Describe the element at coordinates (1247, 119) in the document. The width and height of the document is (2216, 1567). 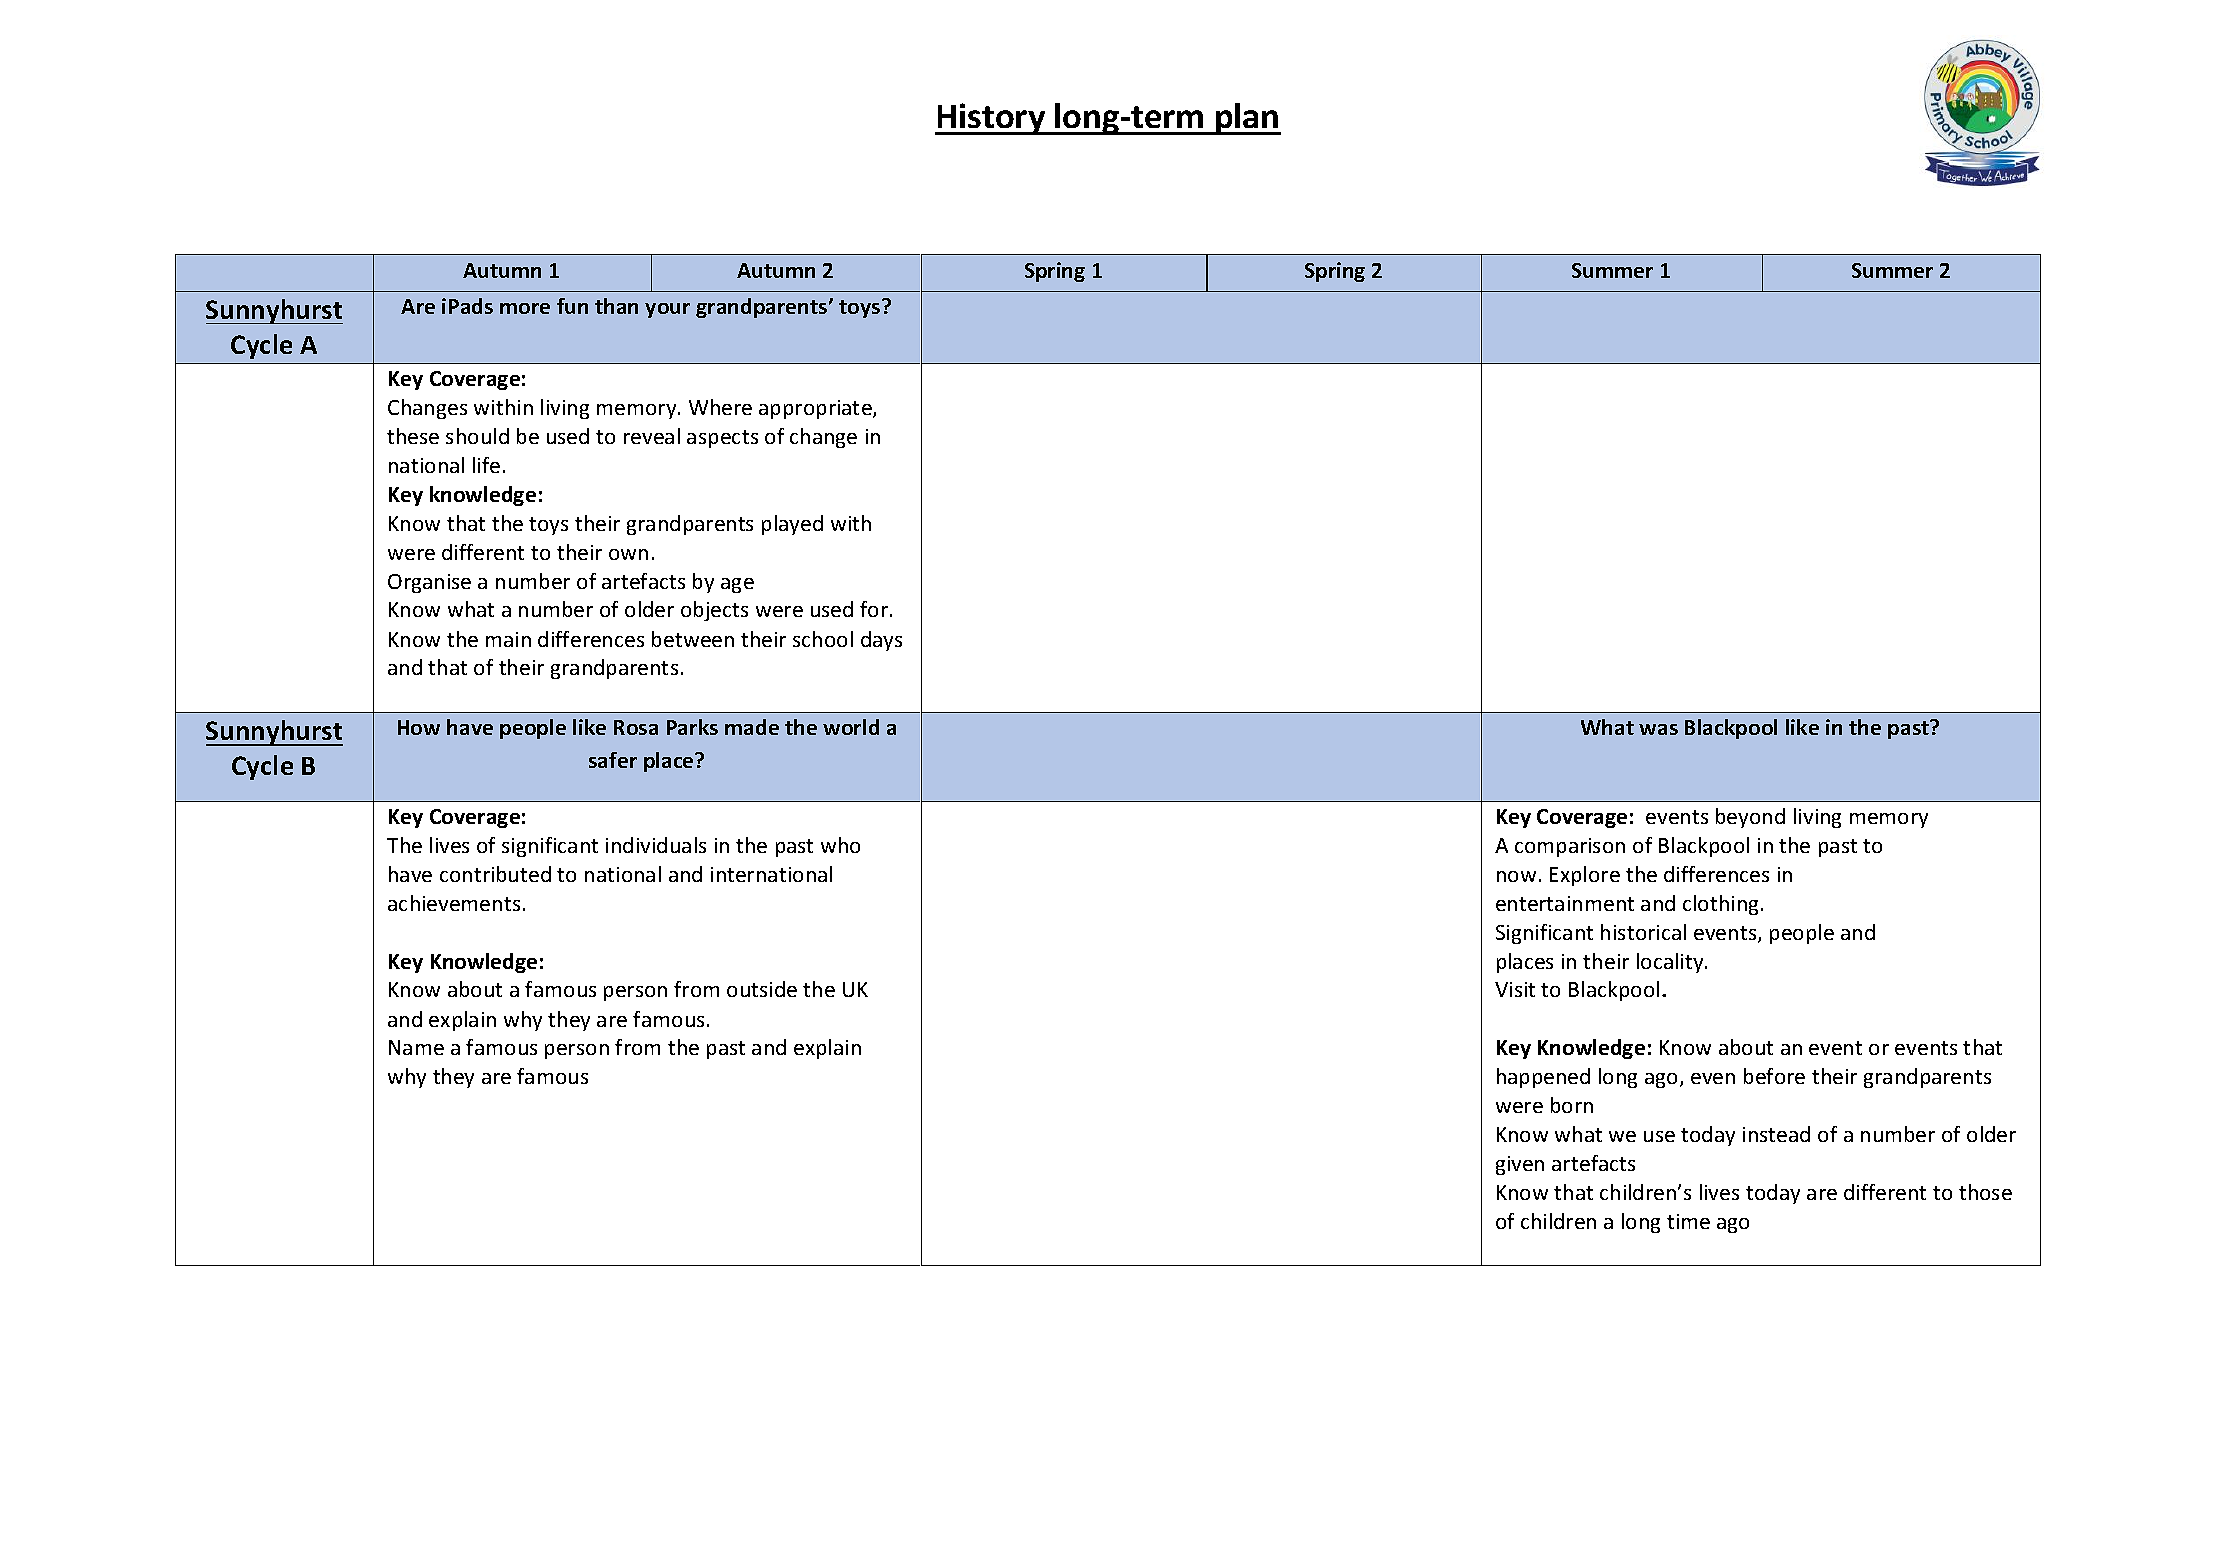
I see `plan` at that location.
